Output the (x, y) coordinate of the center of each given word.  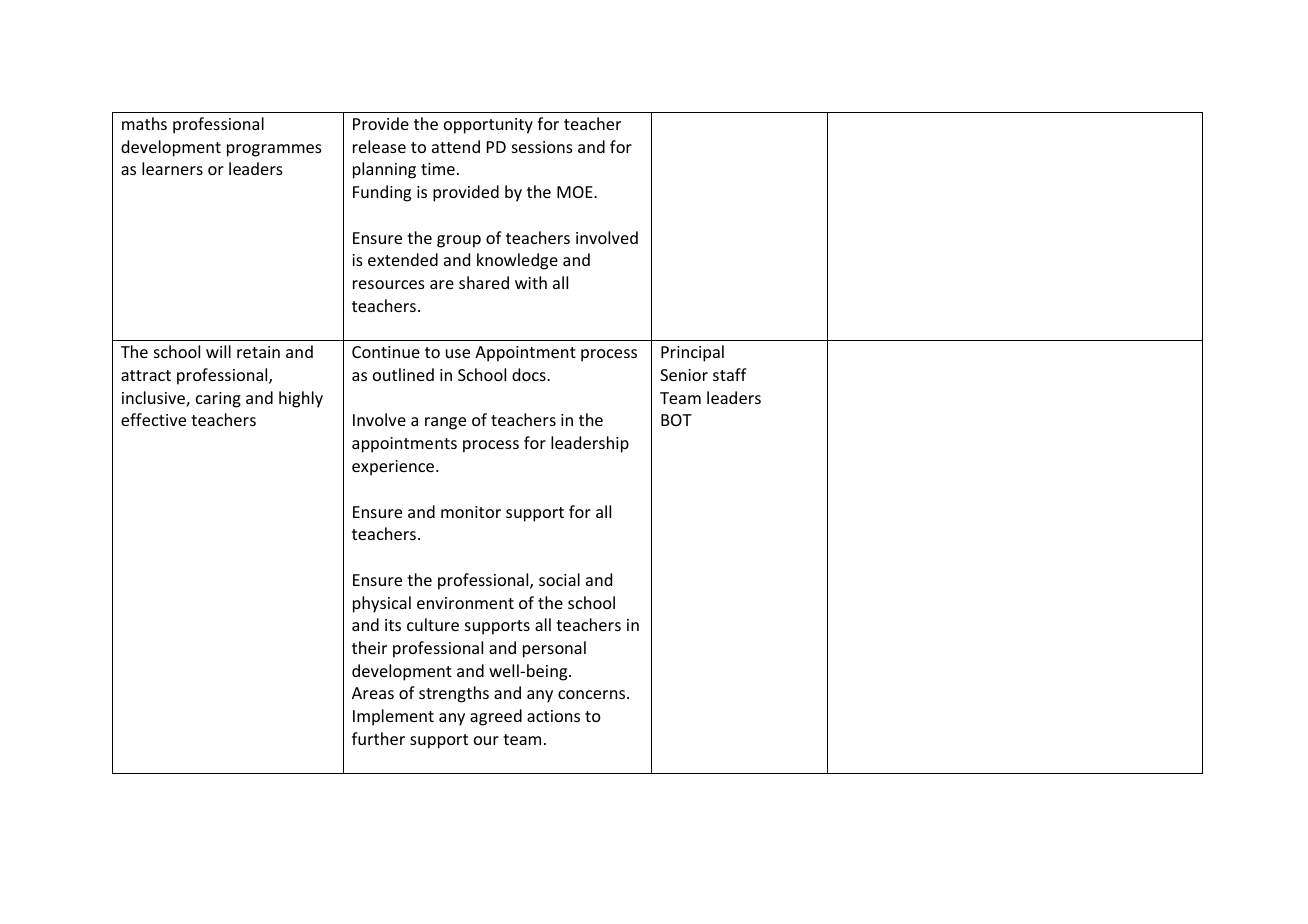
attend (456, 146)
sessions (542, 147)
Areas (373, 693)
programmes (274, 150)
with (531, 282)
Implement (393, 717)
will (218, 351)
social (559, 579)
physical (382, 604)
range (445, 423)
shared (484, 282)
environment (465, 603)
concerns (593, 694)
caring (218, 400)
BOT (676, 420)
